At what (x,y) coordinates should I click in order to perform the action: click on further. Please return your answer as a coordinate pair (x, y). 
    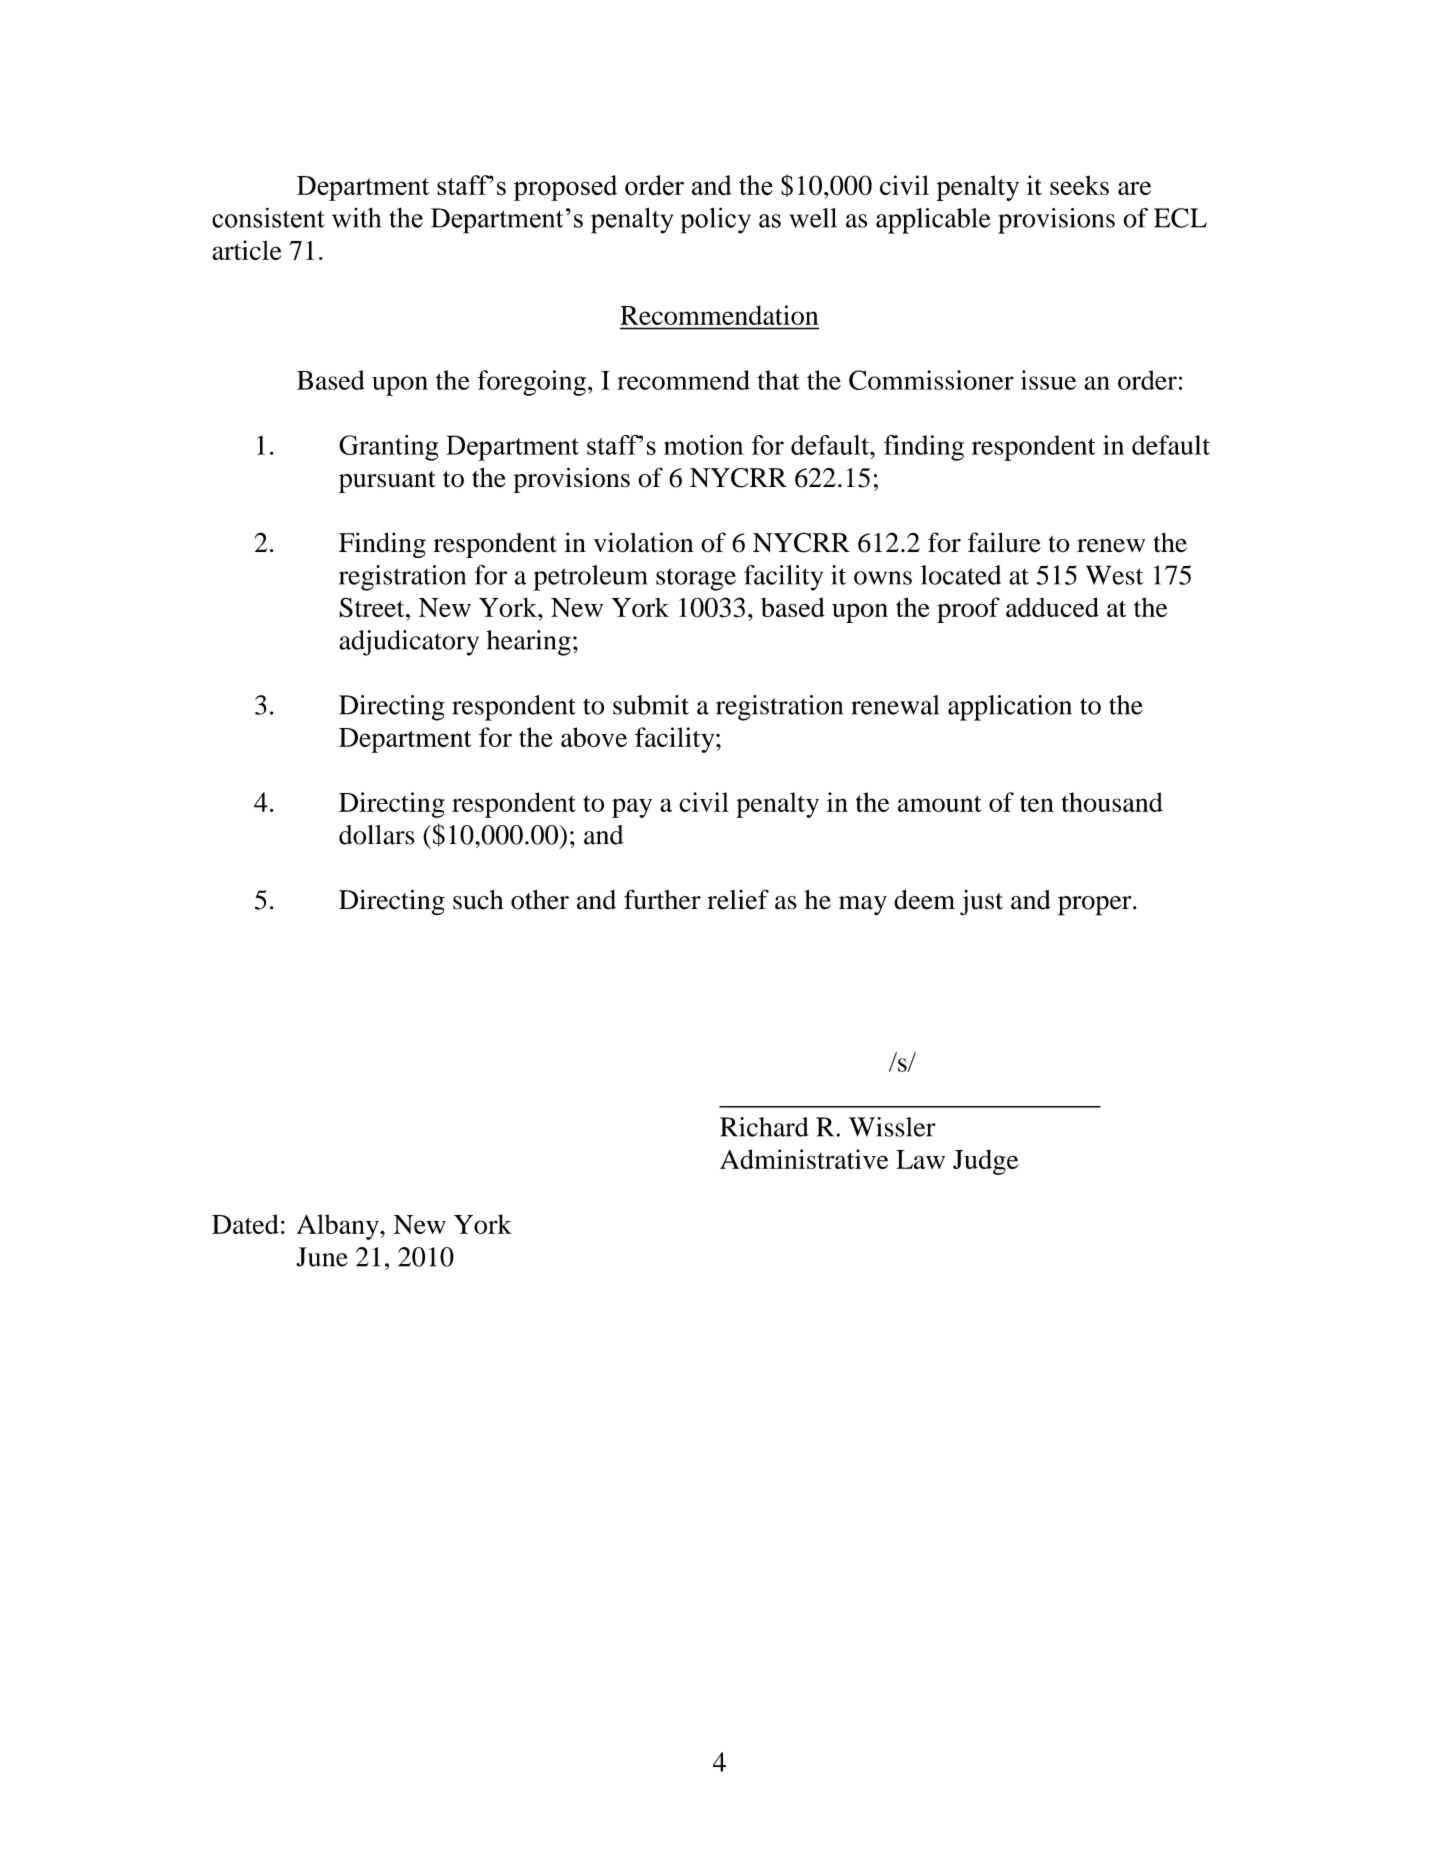
    Looking at the image, I should click on (662, 899).
